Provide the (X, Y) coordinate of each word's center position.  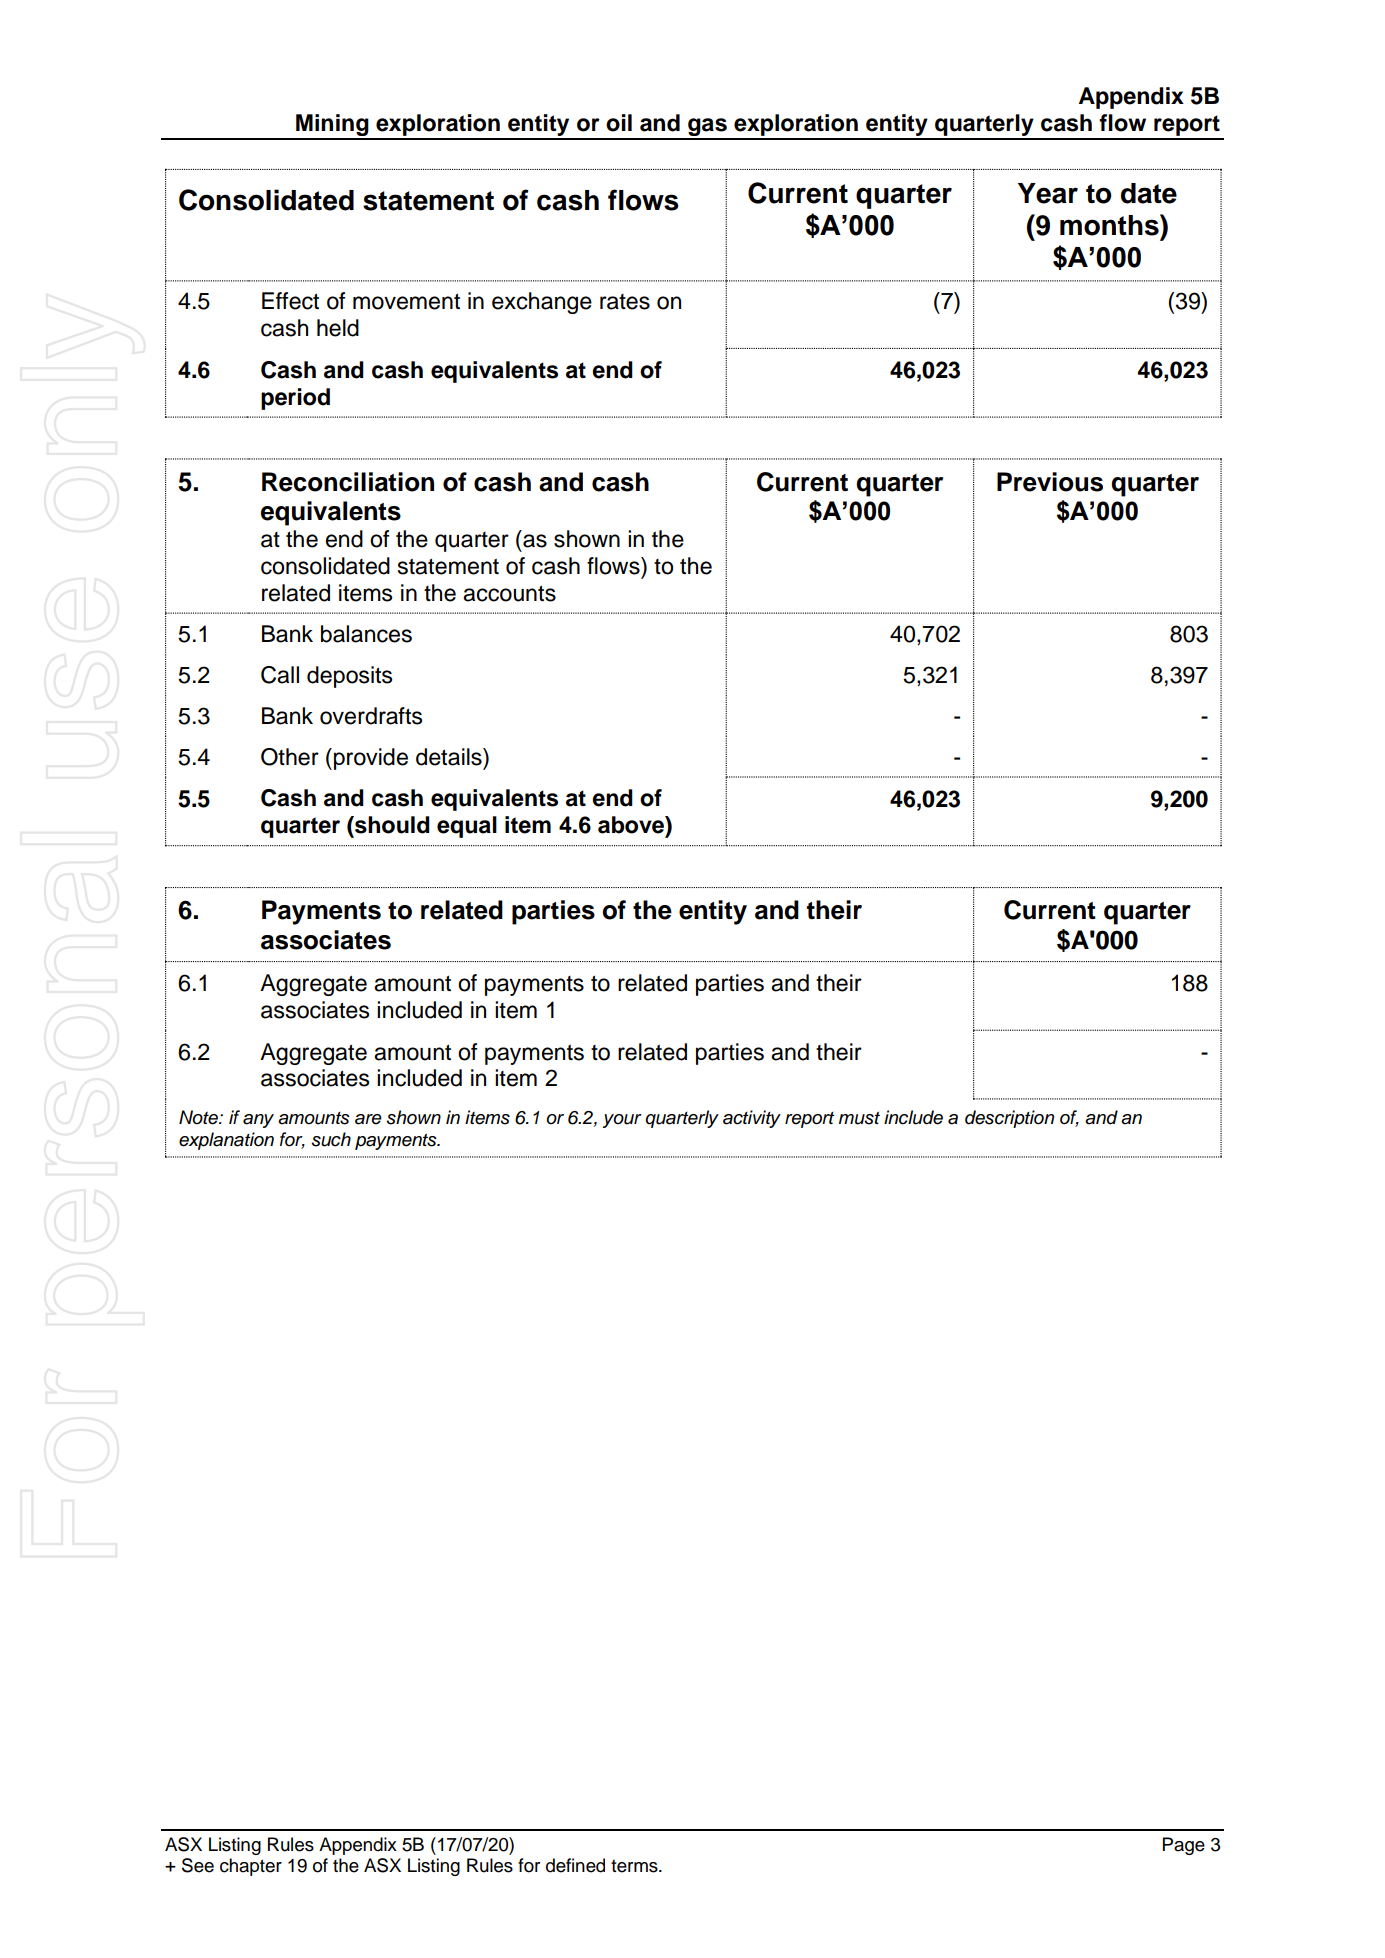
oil (619, 123)
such (331, 1139)
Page (1184, 1846)
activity (752, 1119)
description (1009, 1119)
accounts (509, 594)
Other (290, 757)
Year (1048, 193)
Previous (1050, 482)
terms (635, 1866)
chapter (251, 1867)
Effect (290, 301)
